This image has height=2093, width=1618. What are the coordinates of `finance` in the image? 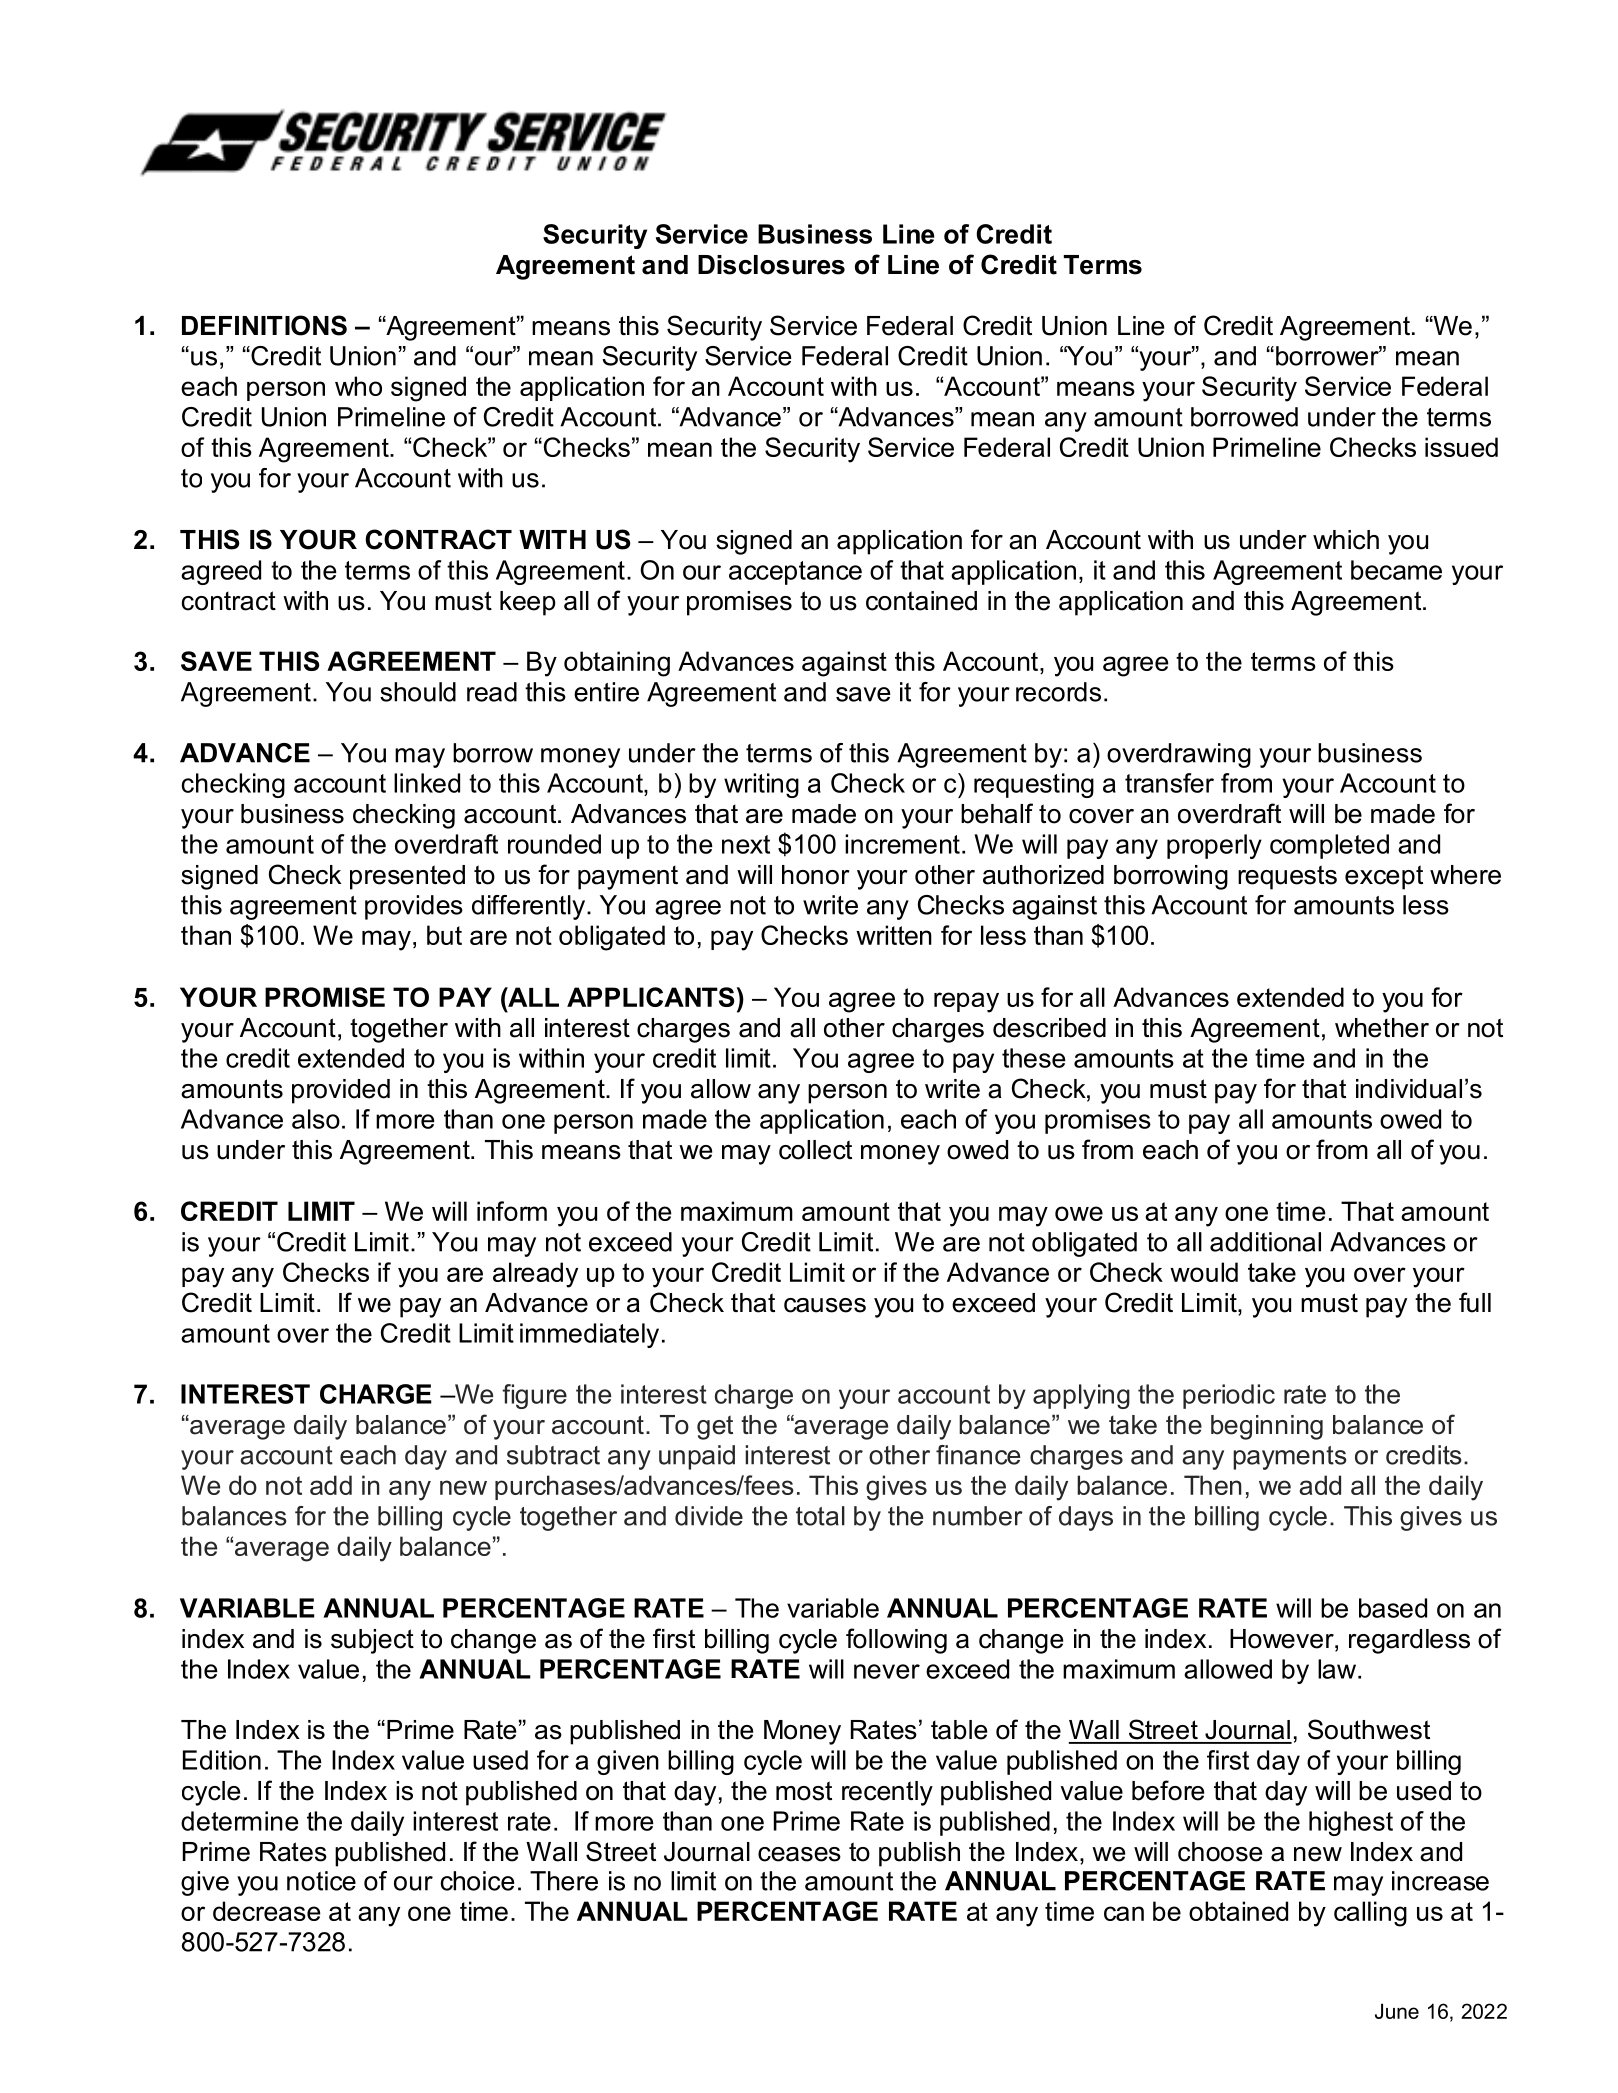 It's located at (978, 1455).
